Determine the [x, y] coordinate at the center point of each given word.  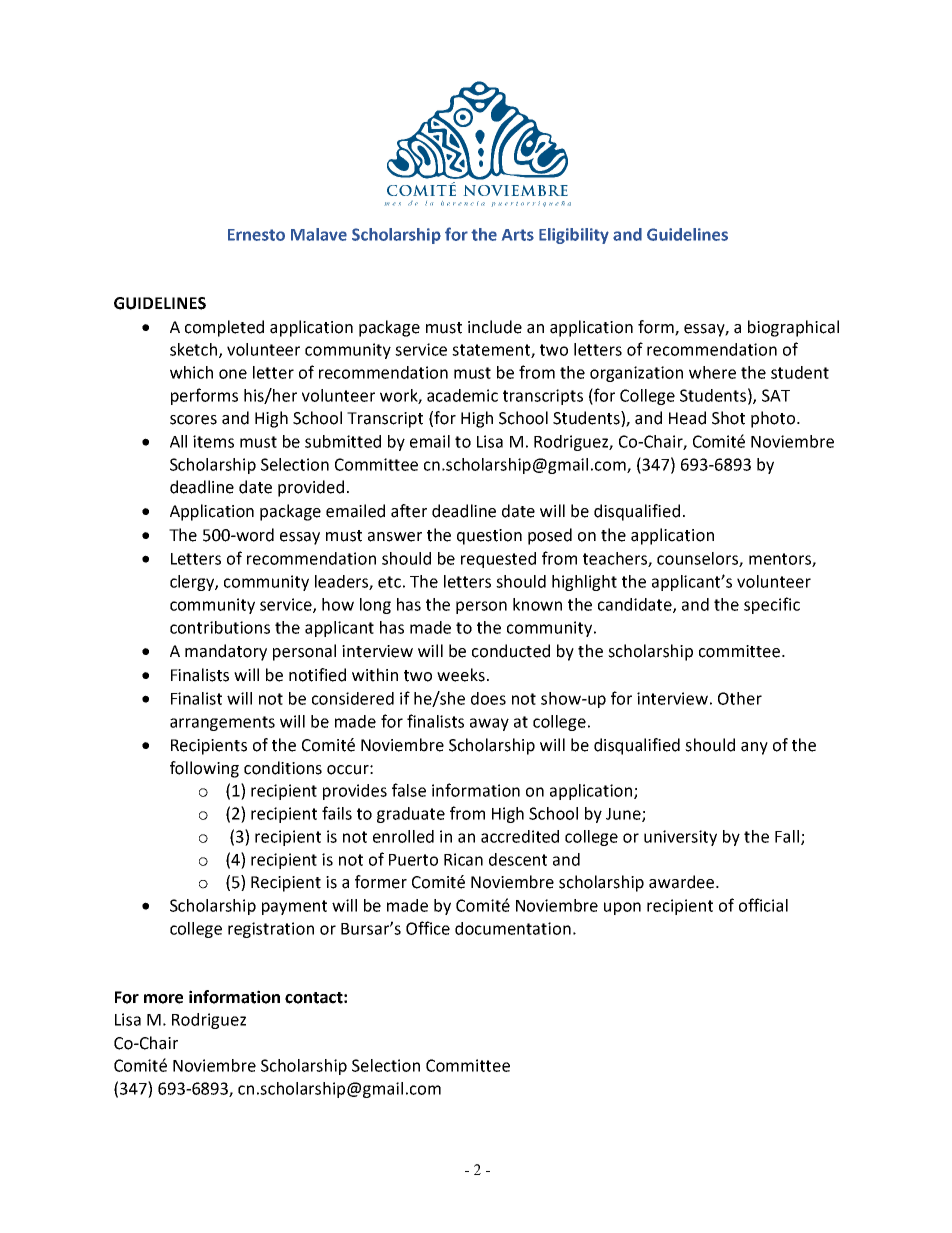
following [204, 769]
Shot [728, 418]
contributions [220, 627]
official [763, 905]
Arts [518, 235]
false [409, 790]
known [537, 604]
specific [772, 605]
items [213, 441]
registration [271, 930]
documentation [513, 928]
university [680, 838]
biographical [793, 328]
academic [462, 395]
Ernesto [256, 235]
